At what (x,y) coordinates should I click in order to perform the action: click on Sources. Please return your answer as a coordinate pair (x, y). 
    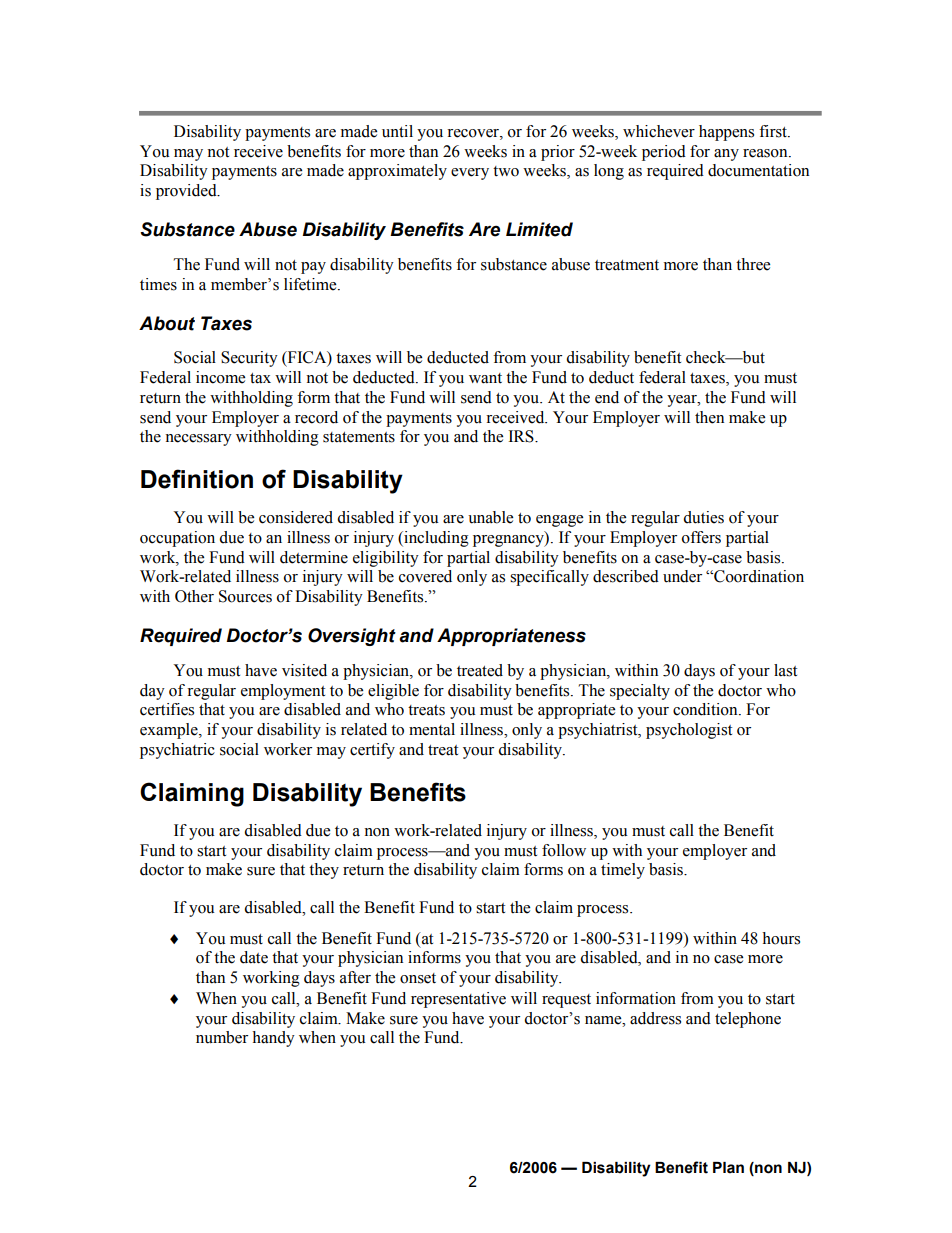
    Looking at the image, I should click on (245, 596).
